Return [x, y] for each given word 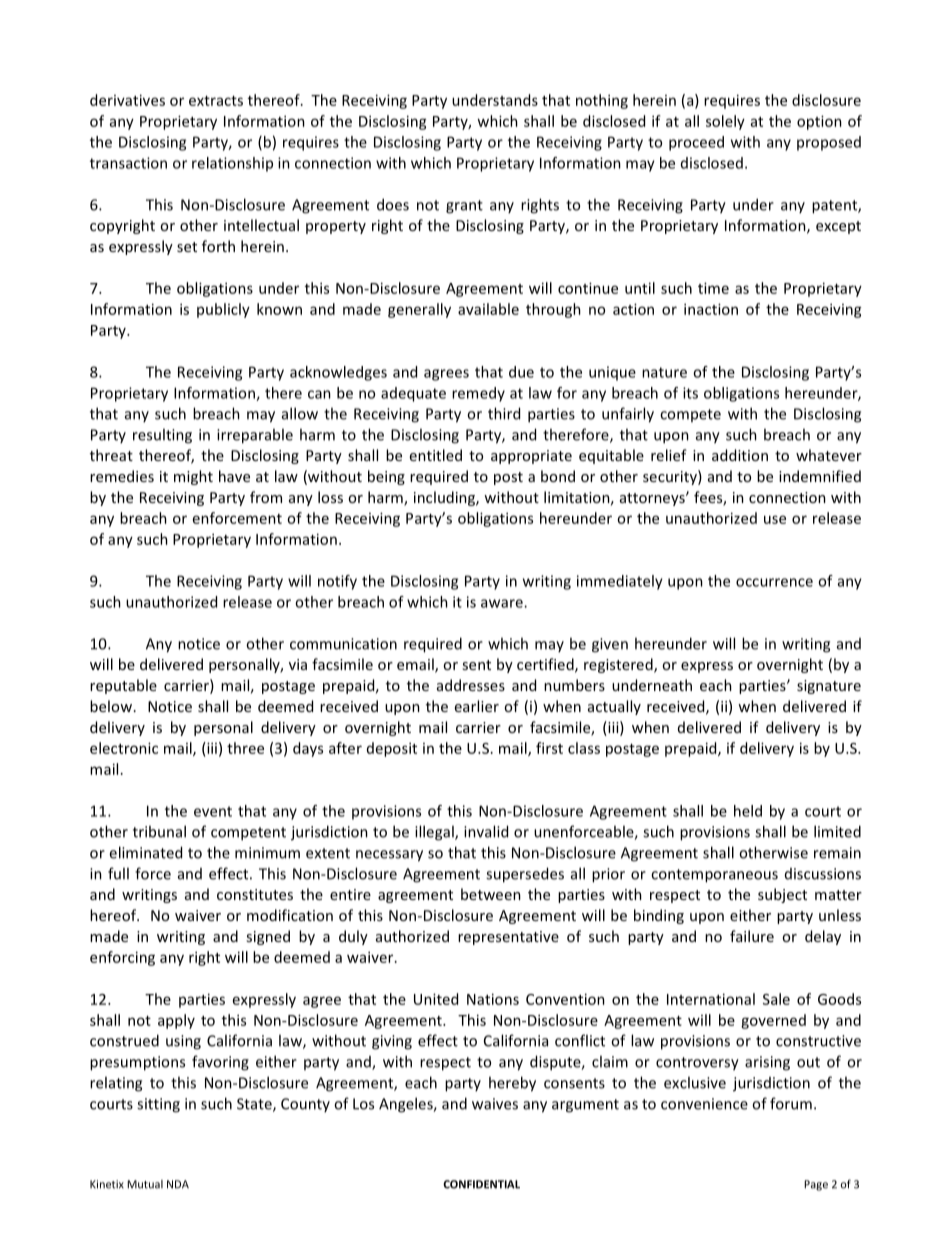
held [748, 811]
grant [464, 207]
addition [740, 455]
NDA [178, 1184]
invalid [486, 831]
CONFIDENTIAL [481, 1184]
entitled [436, 455]
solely [725, 122]
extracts [216, 101]
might [193, 477]
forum [791, 1103]
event [213, 811]
